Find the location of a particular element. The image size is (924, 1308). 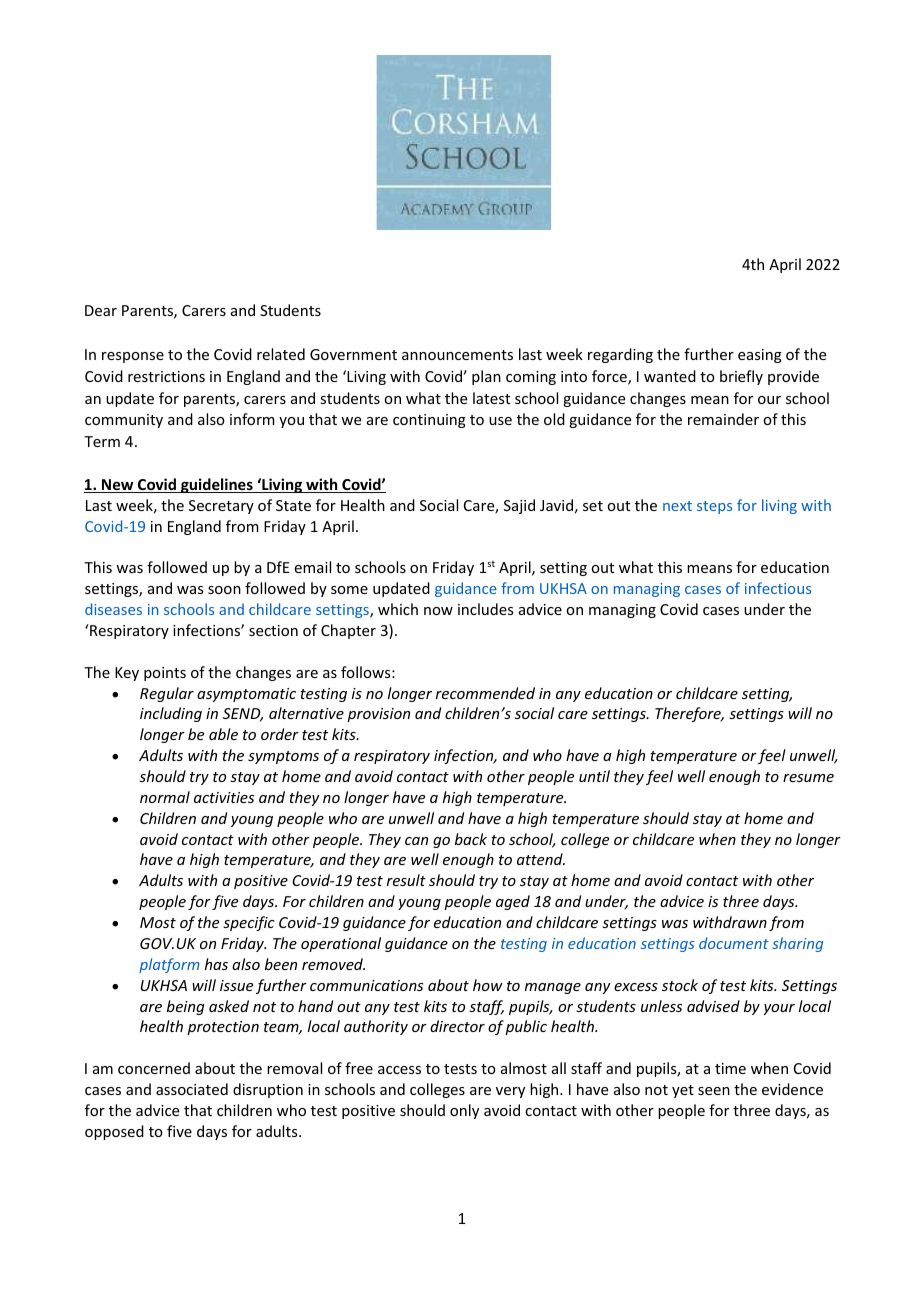

Sajid is located at coordinates (519, 506).
